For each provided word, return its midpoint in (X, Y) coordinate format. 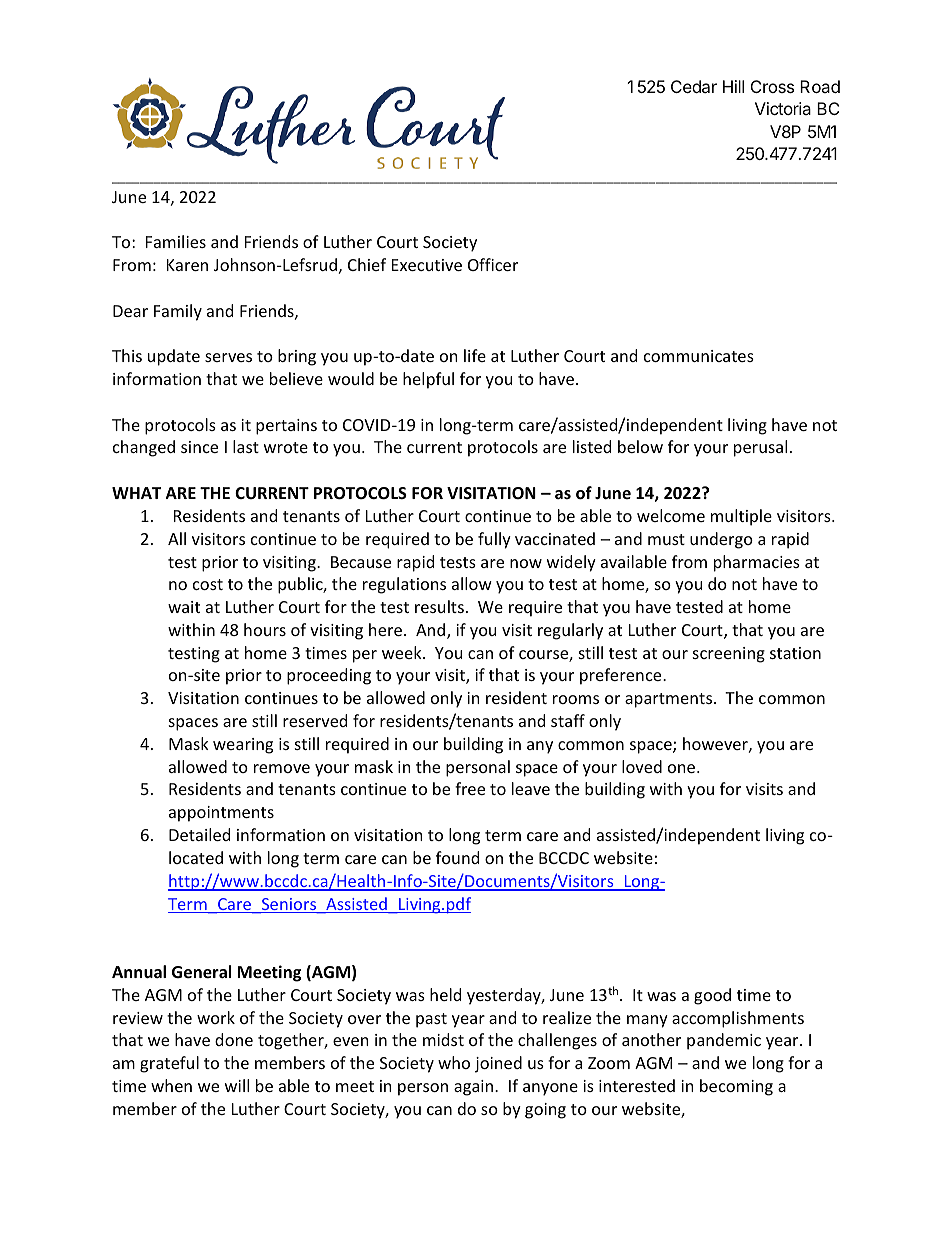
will (237, 1085)
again (475, 1088)
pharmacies (757, 563)
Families (176, 241)
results (439, 606)
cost (208, 584)
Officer (493, 264)
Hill (733, 86)
